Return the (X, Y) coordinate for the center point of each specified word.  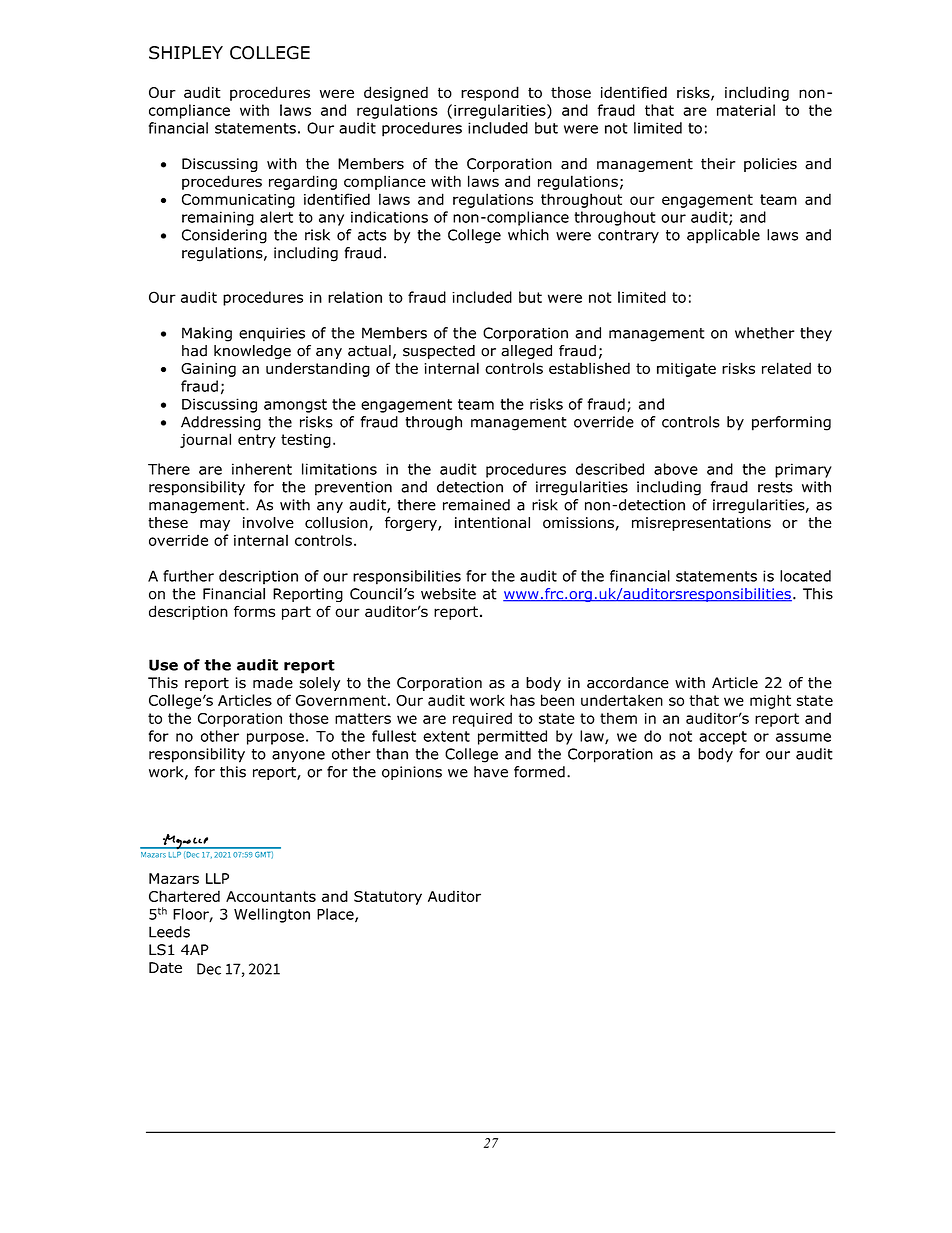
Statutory (388, 898)
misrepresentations (701, 524)
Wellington (272, 915)
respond (490, 93)
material (746, 110)
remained (476, 505)
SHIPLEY (186, 53)
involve (268, 523)
